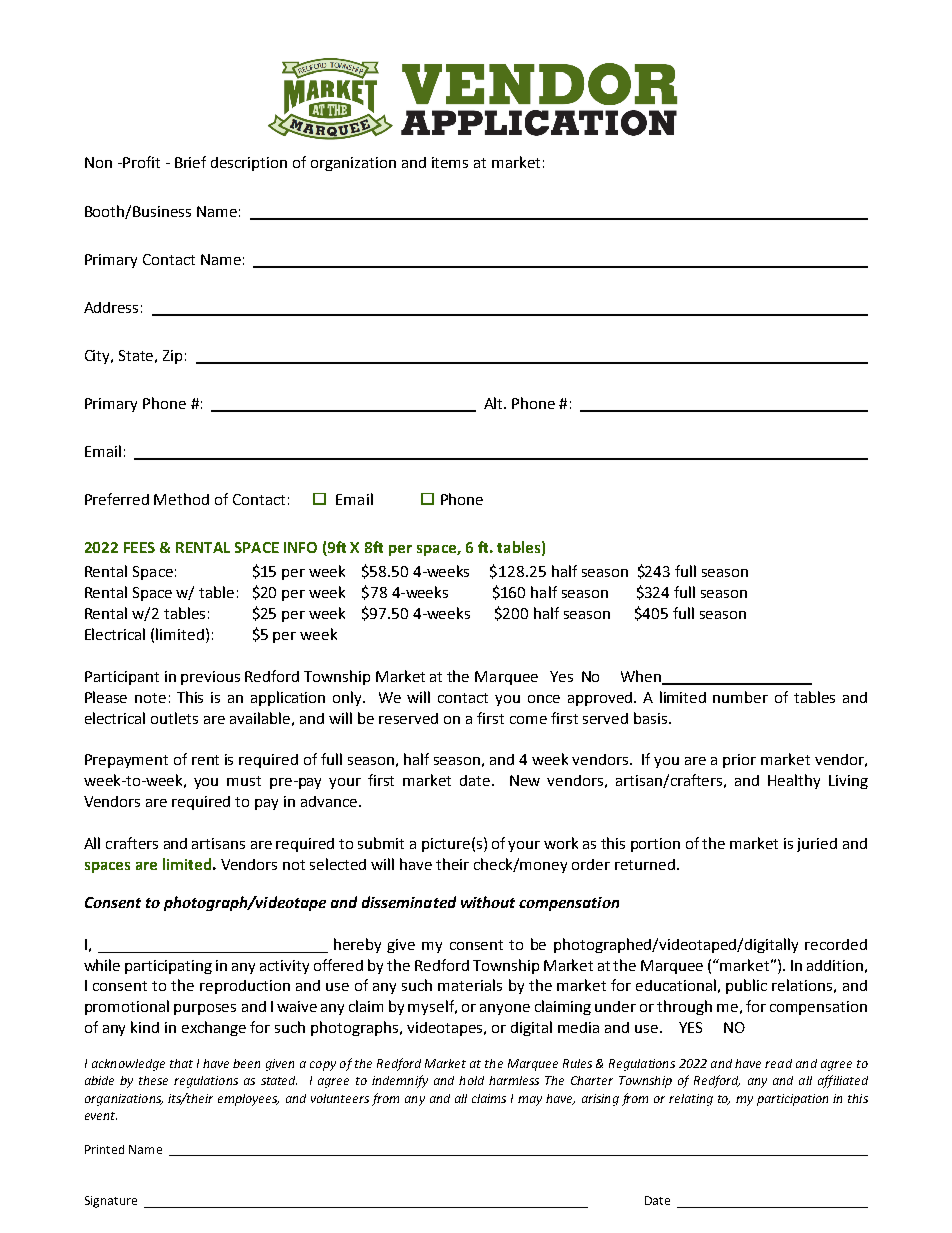 The image size is (952, 1233). I want to click on may, so click(530, 1101).
